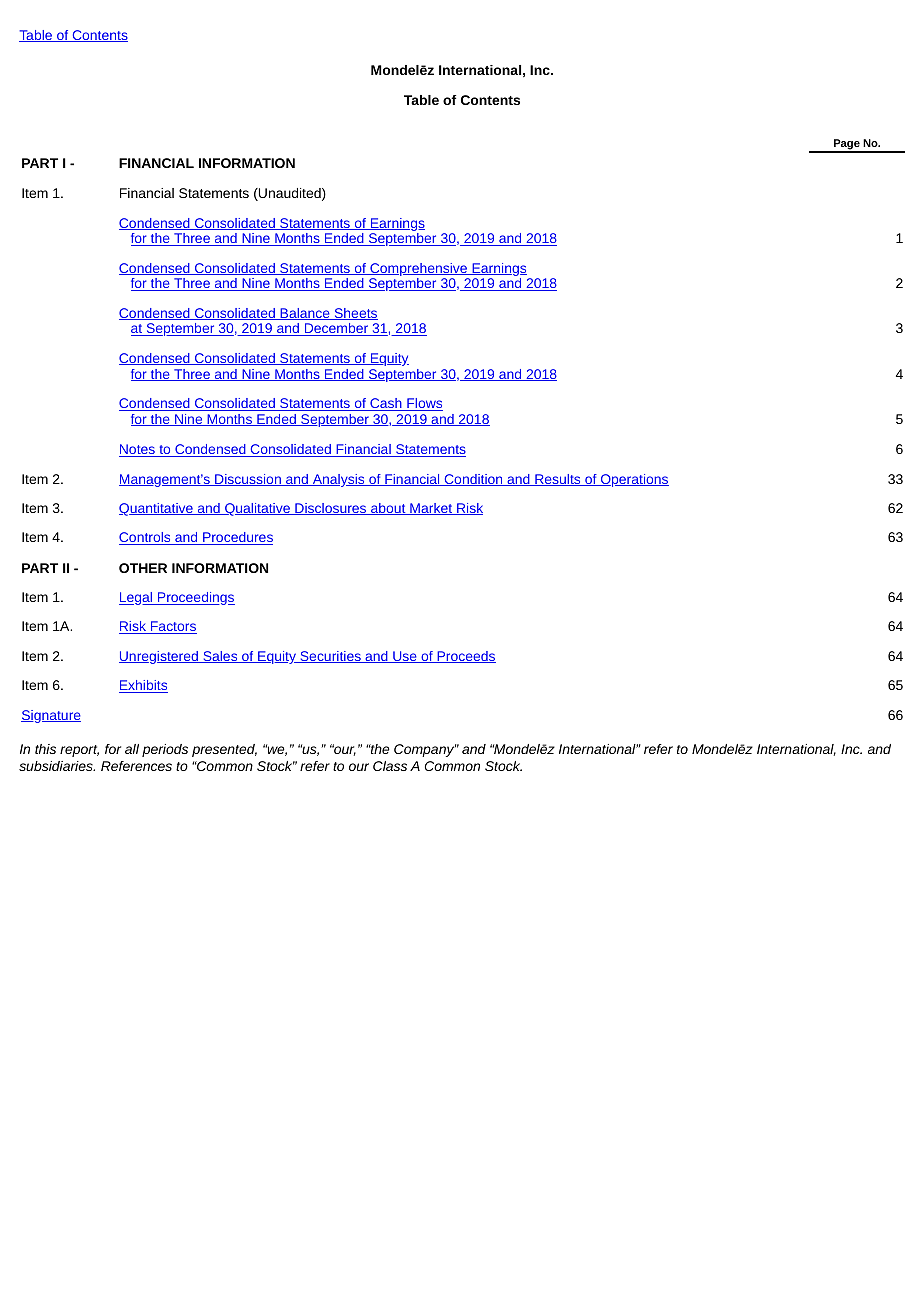 The image size is (924, 1308). Describe the element at coordinates (634, 480) in the screenshot. I see `Operations` at that location.
